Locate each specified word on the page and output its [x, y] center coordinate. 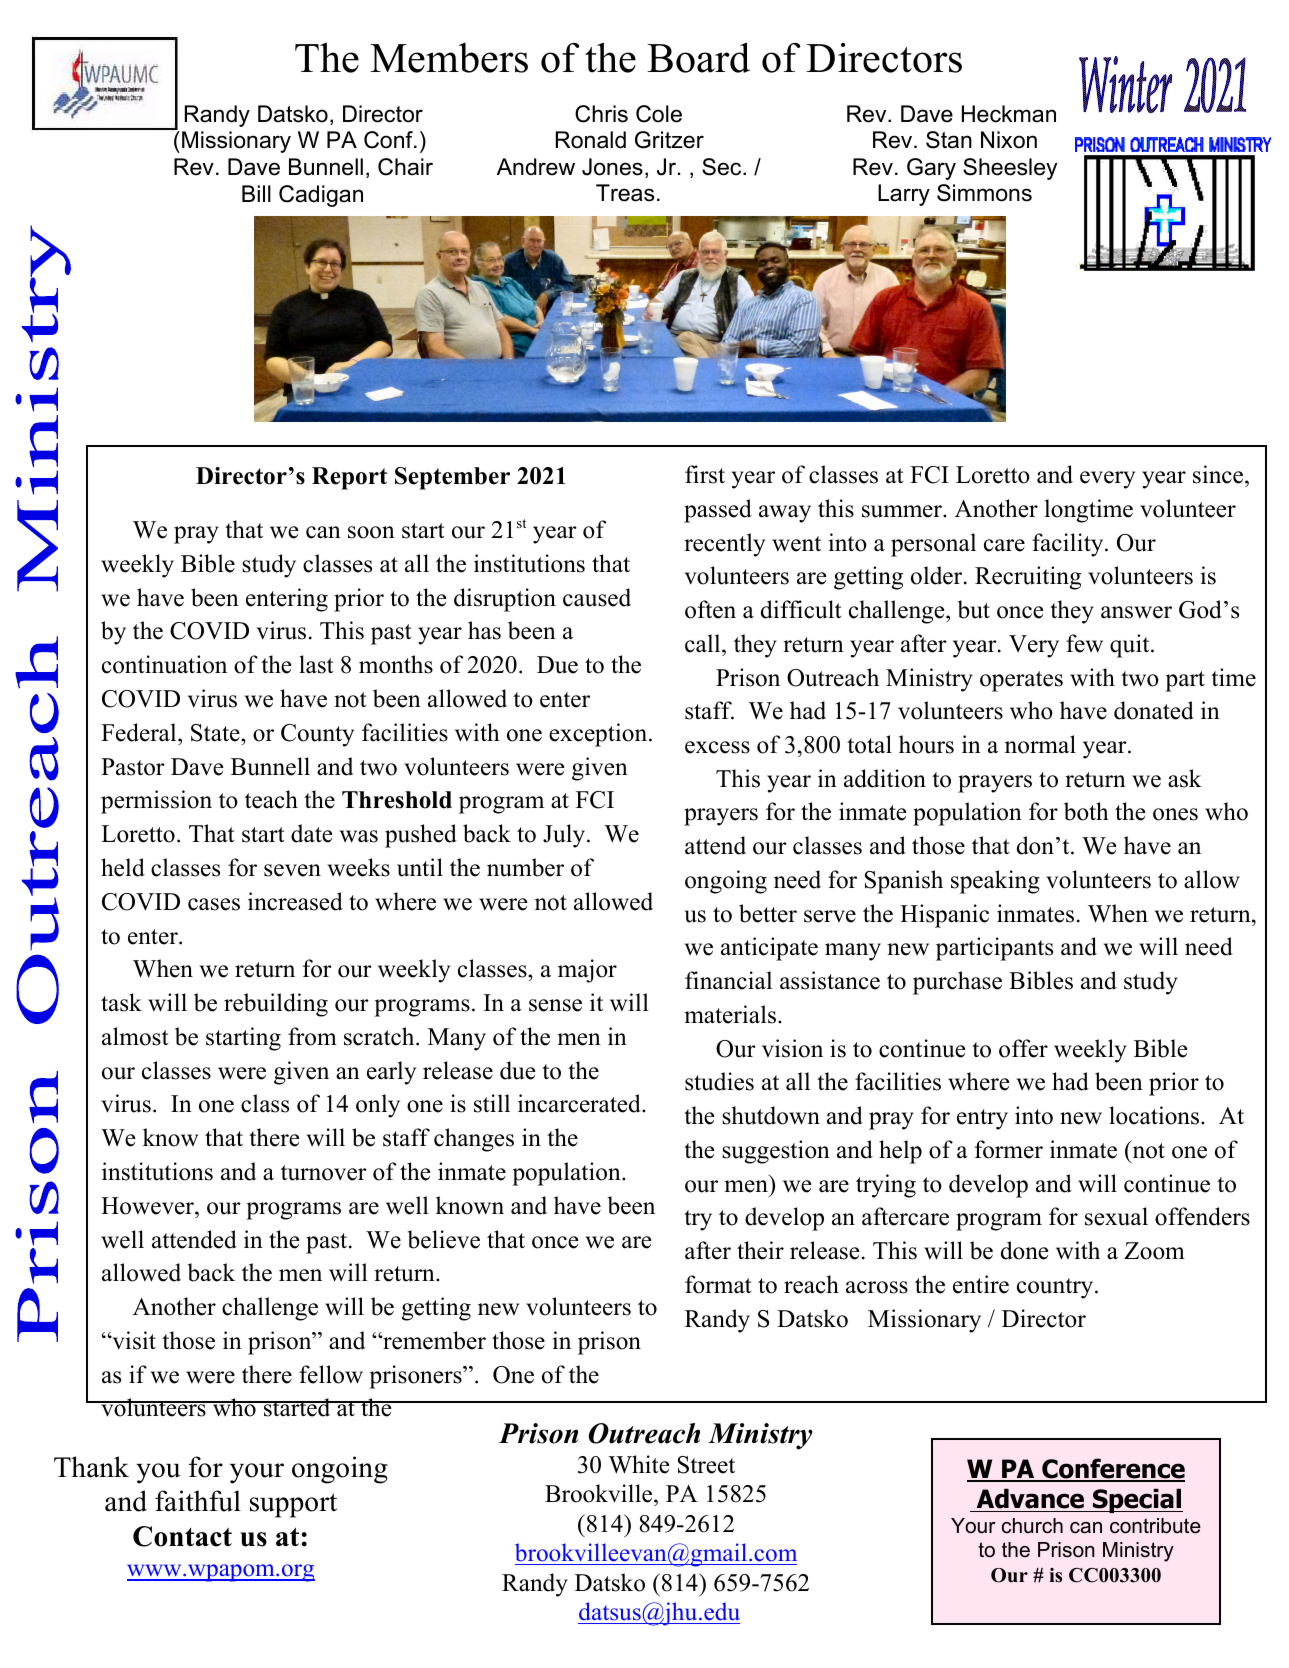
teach [271, 799]
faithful [198, 1501]
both [1086, 811]
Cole [659, 114]
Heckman [1009, 114]
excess [717, 747]
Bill [256, 193]
